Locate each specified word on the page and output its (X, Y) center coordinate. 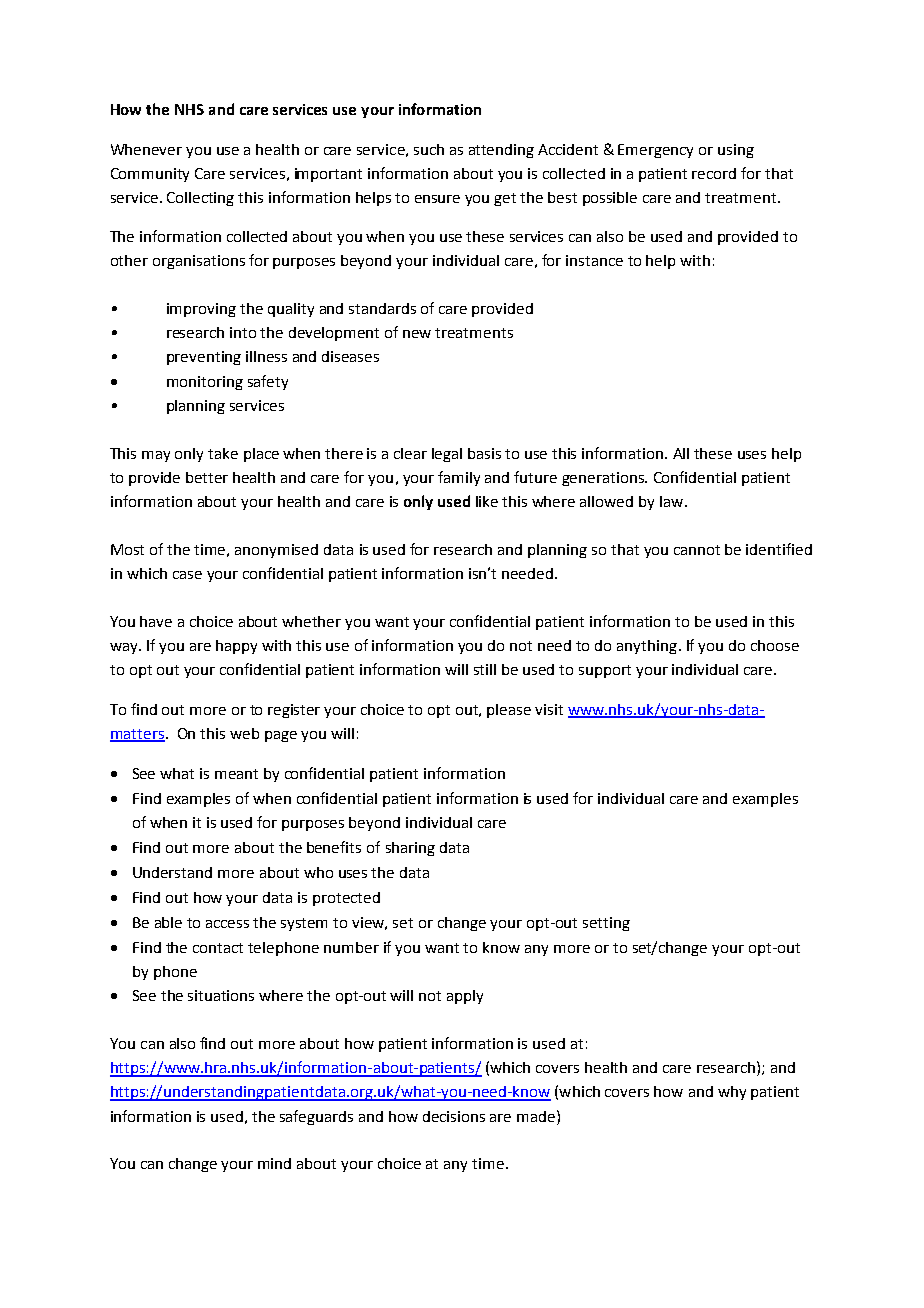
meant (236, 774)
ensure (437, 199)
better (207, 477)
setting (606, 924)
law (673, 501)
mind (274, 1163)
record (714, 173)
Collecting (200, 199)
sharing (410, 849)
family (459, 478)
